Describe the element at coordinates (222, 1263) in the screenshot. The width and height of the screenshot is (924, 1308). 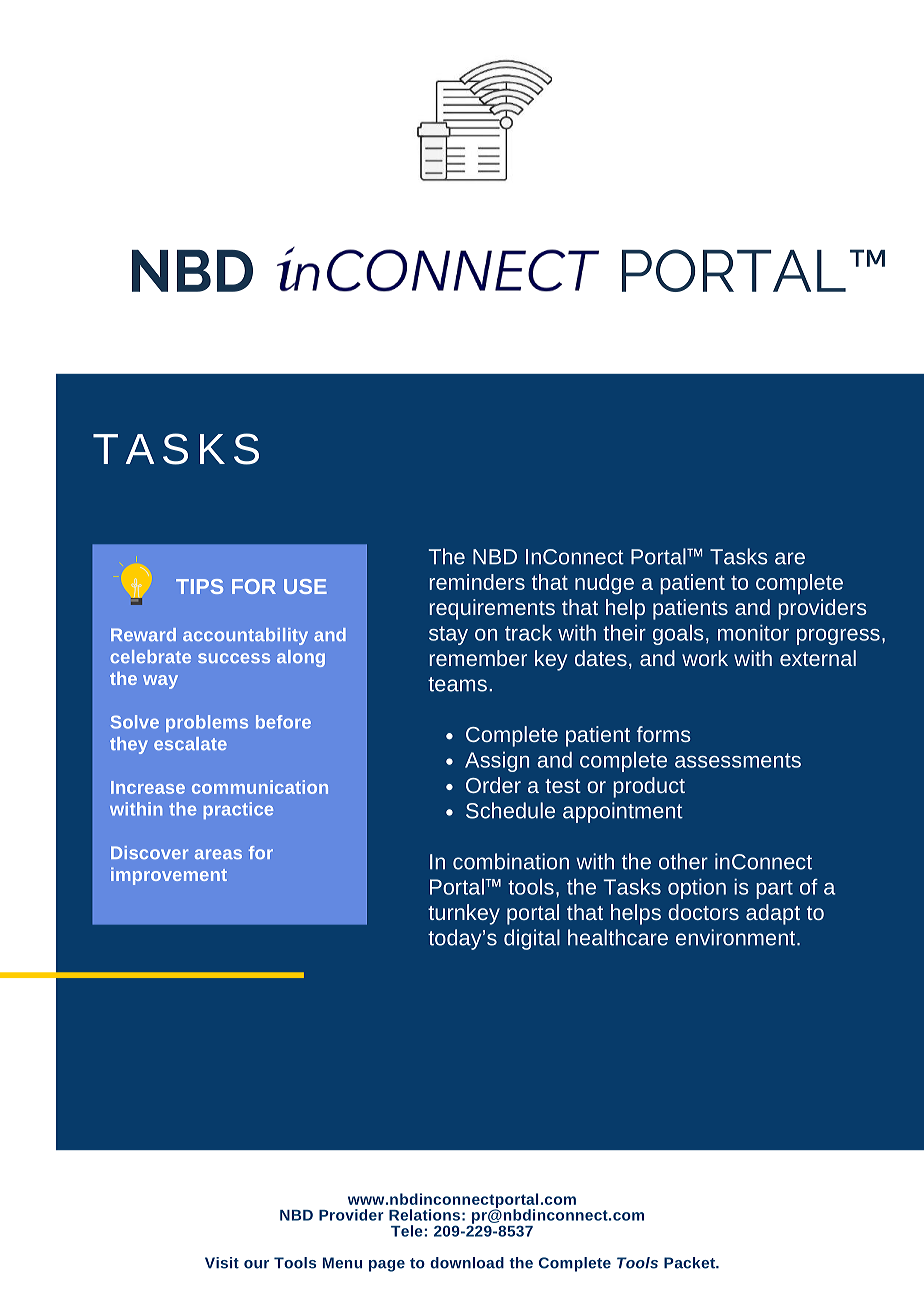
I see `Visit` at that location.
